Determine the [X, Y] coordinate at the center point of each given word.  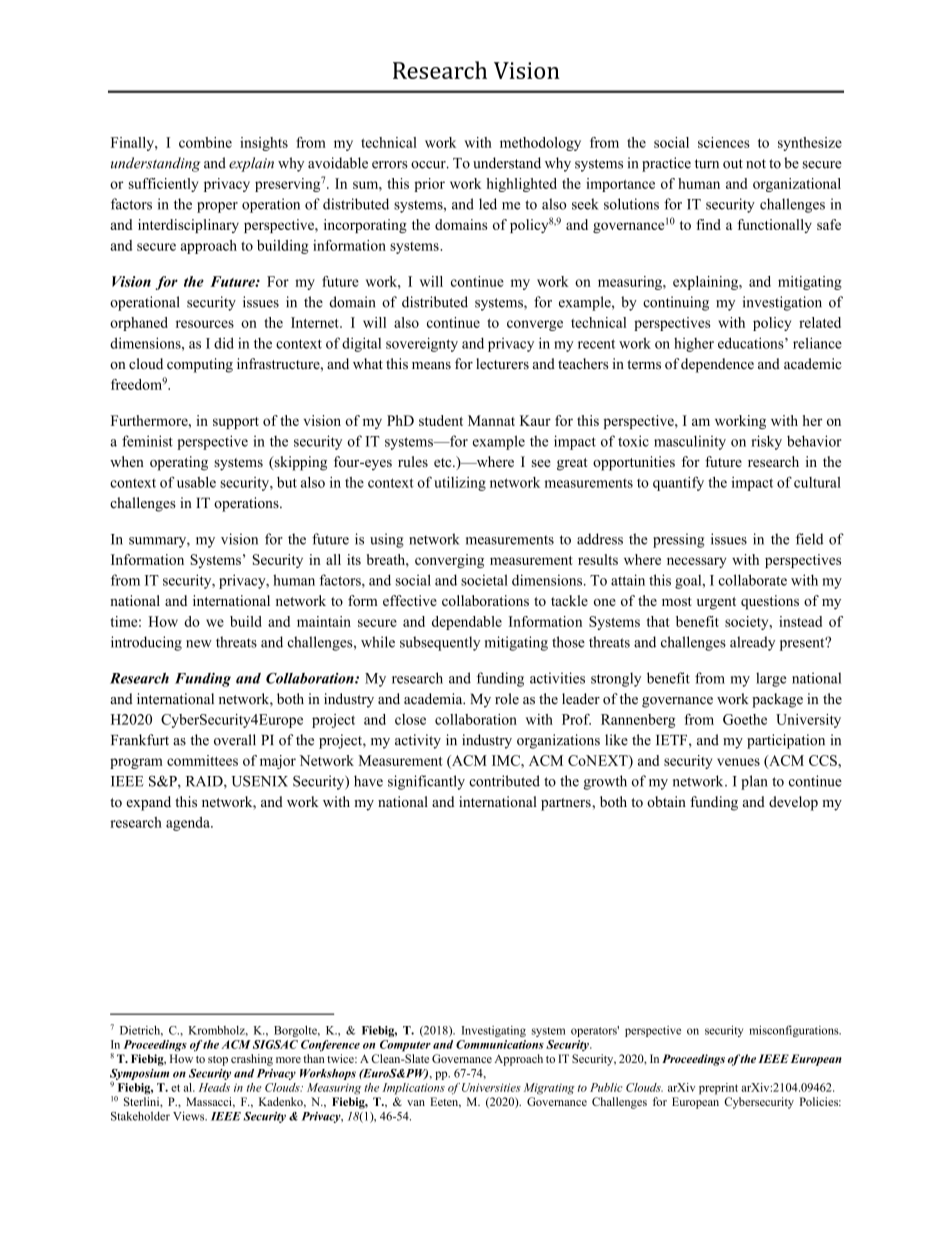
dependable [467, 623]
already [752, 643]
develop [793, 803]
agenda [189, 824]
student [441, 420]
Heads [214, 1087]
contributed [504, 781]
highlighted [521, 185]
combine [205, 142]
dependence [717, 365]
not [756, 164]
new [199, 644]
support [236, 423]
